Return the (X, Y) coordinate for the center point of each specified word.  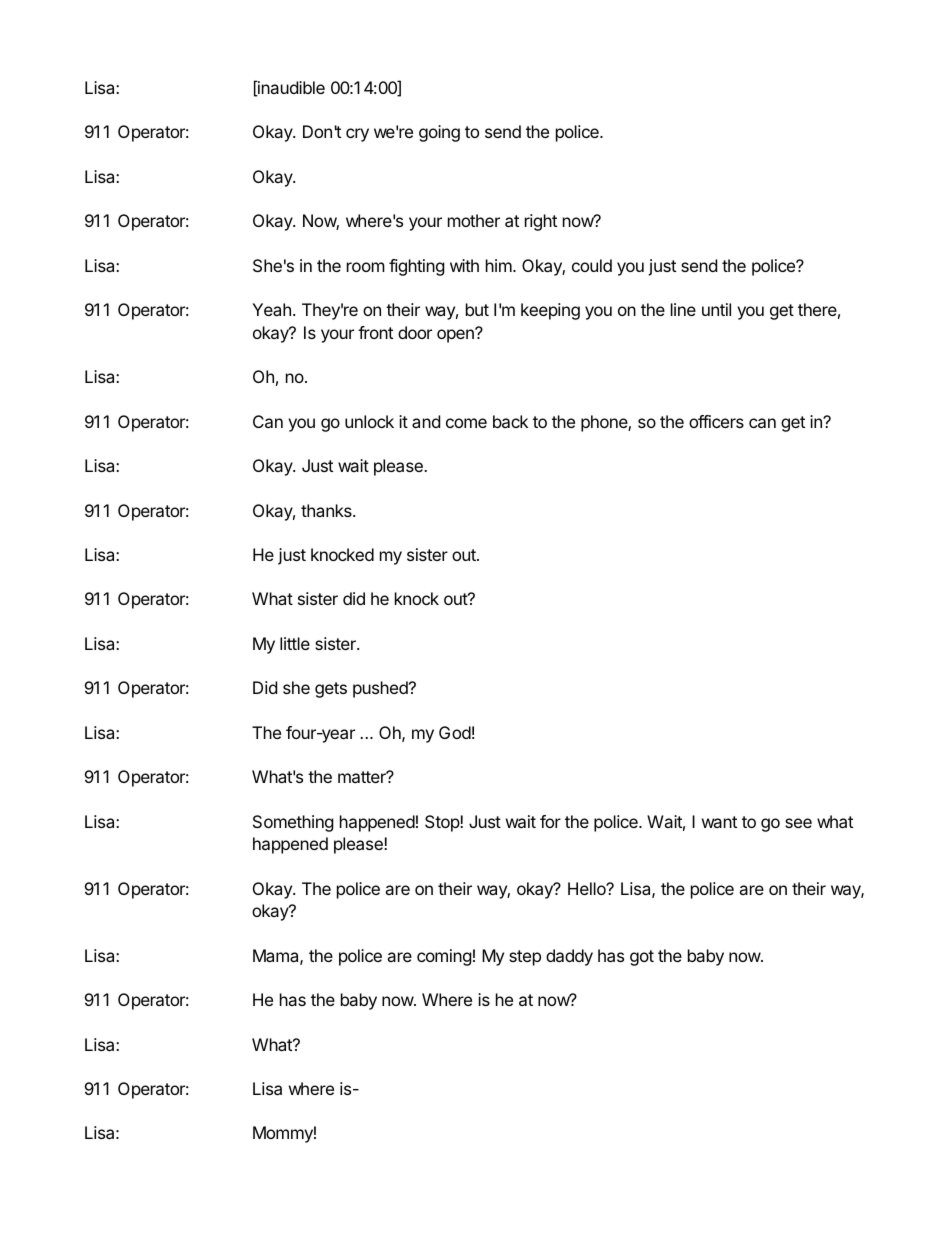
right (541, 222)
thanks (327, 510)
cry (357, 135)
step (525, 958)
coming (444, 957)
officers (716, 421)
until (716, 309)
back (510, 421)
